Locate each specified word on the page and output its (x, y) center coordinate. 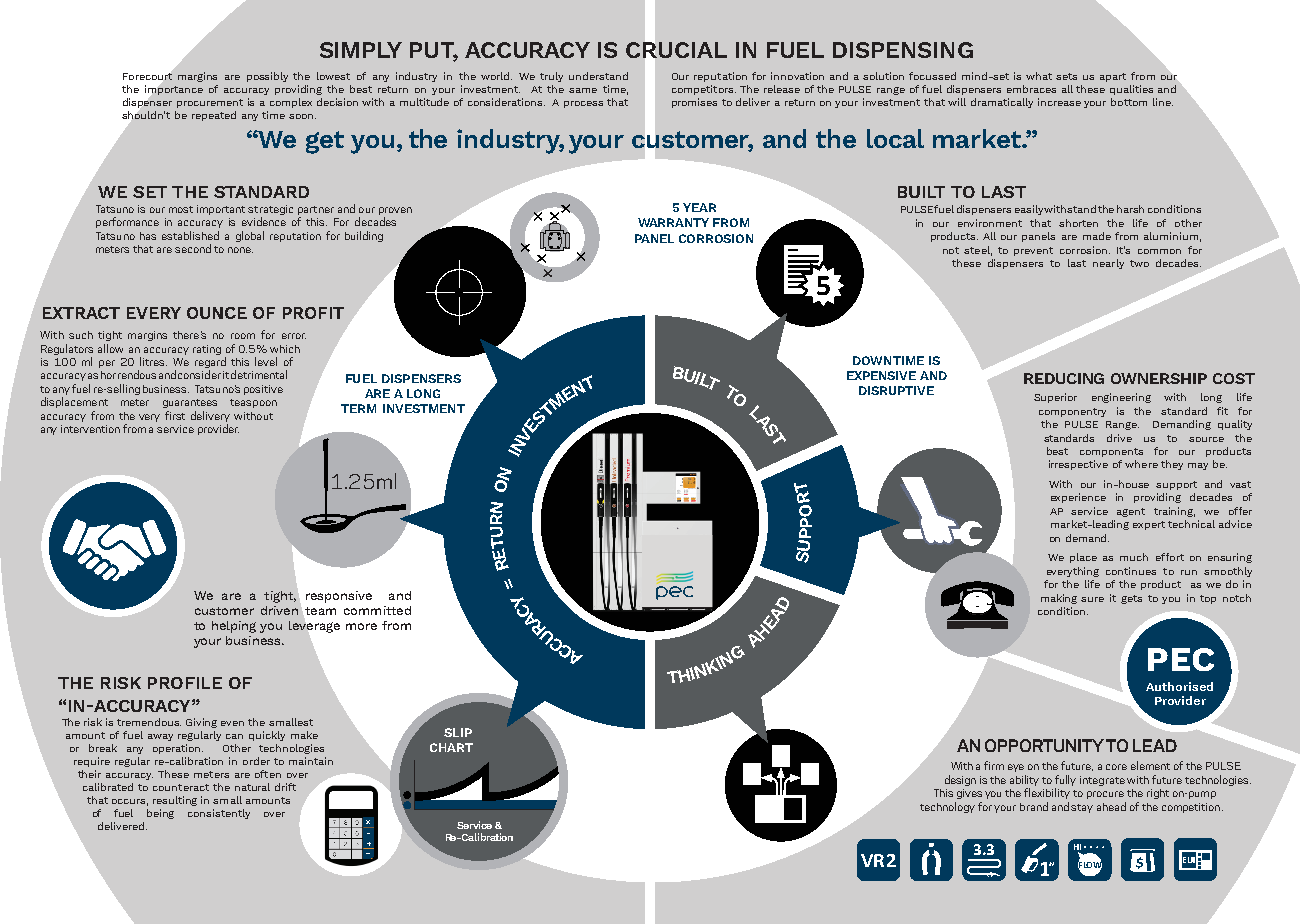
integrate (1102, 781)
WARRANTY (673, 222)
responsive (339, 597)
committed (377, 610)
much (1134, 557)
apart (1113, 77)
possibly (267, 77)
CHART (451, 747)
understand (598, 76)
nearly (1108, 264)
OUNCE (217, 313)
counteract (181, 787)
